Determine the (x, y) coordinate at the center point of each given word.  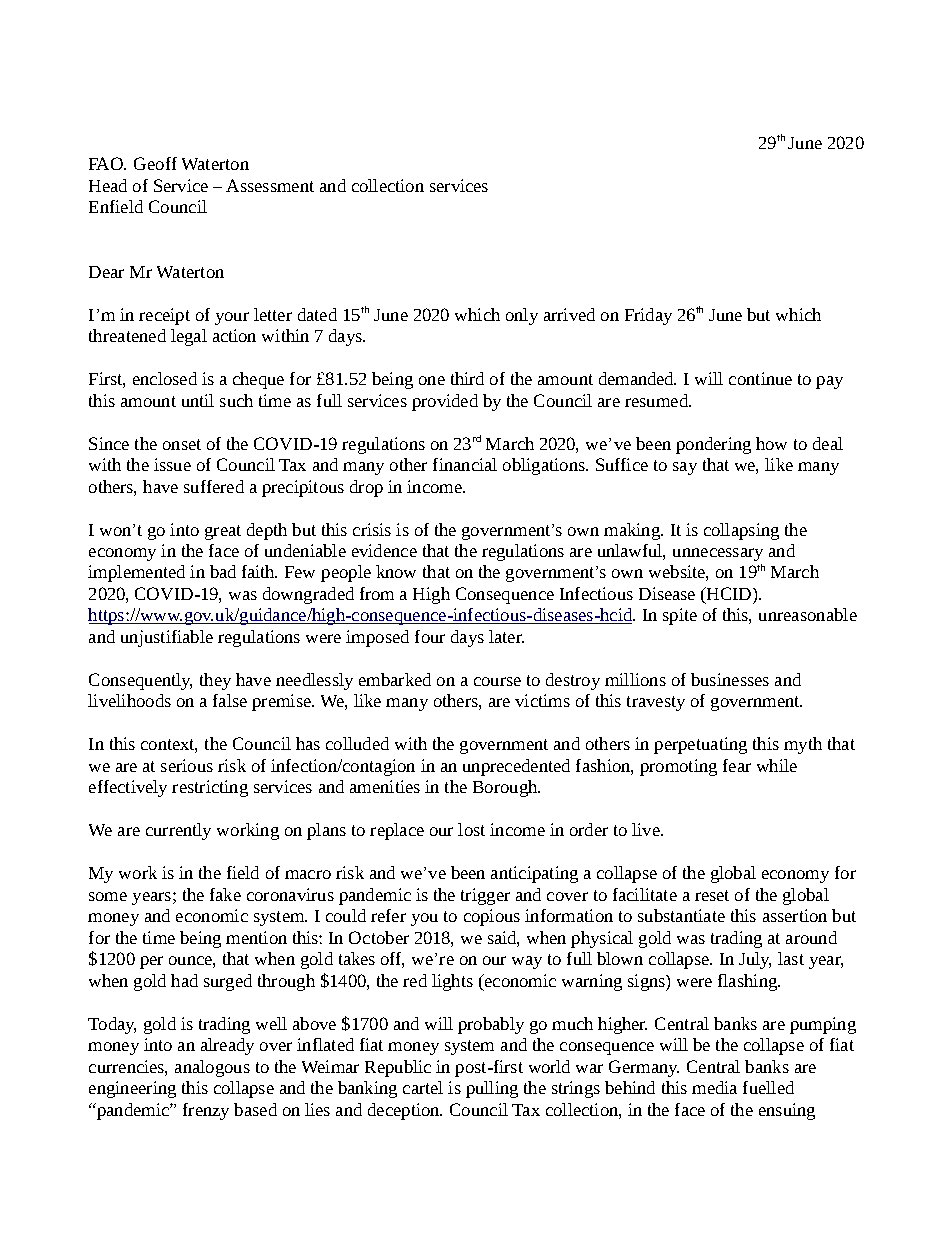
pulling (492, 1089)
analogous (212, 1068)
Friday (648, 316)
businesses (730, 679)
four (430, 636)
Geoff (155, 163)
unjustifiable (167, 638)
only (522, 316)
